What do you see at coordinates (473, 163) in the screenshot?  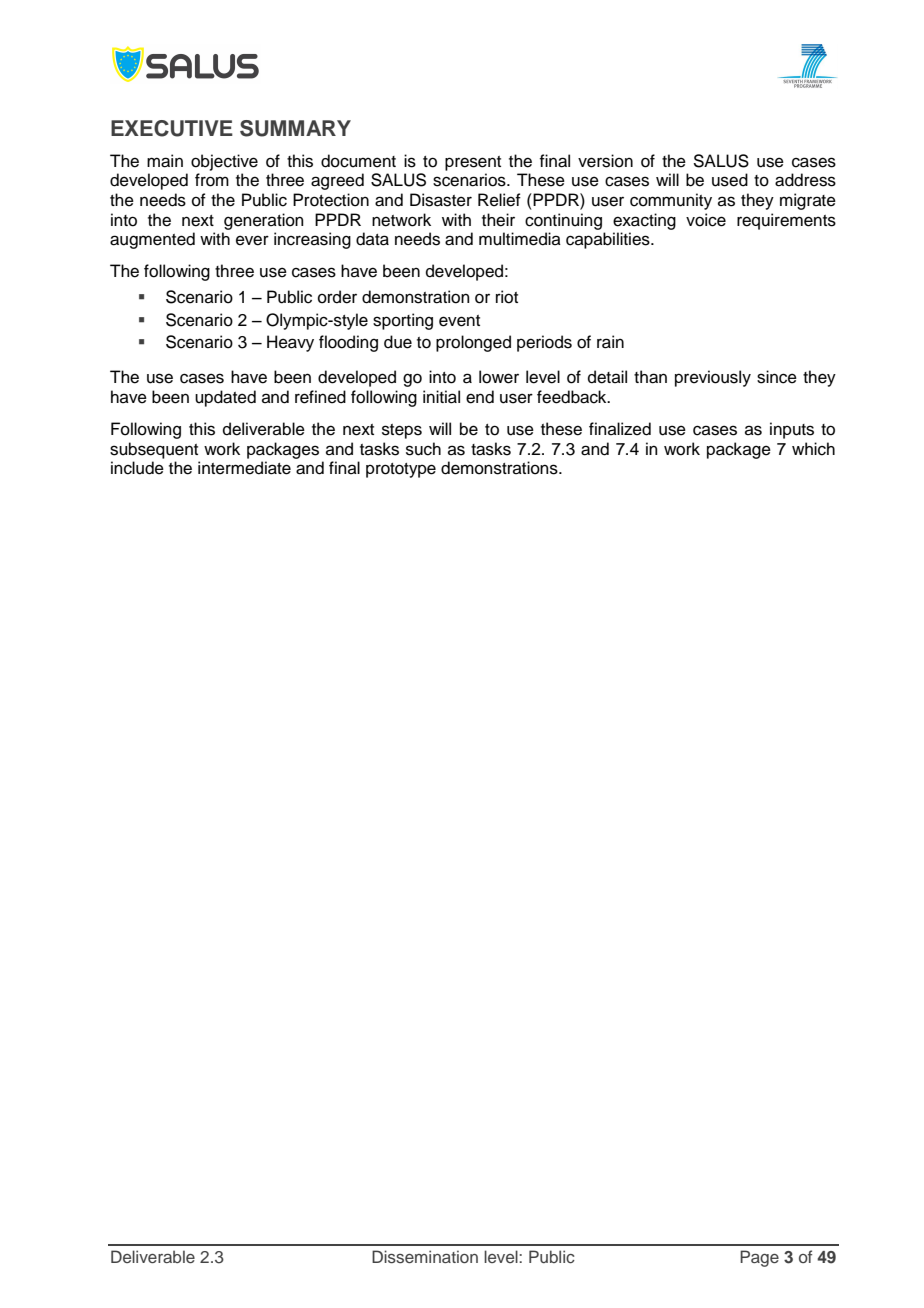 I see `present` at bounding box center [473, 163].
